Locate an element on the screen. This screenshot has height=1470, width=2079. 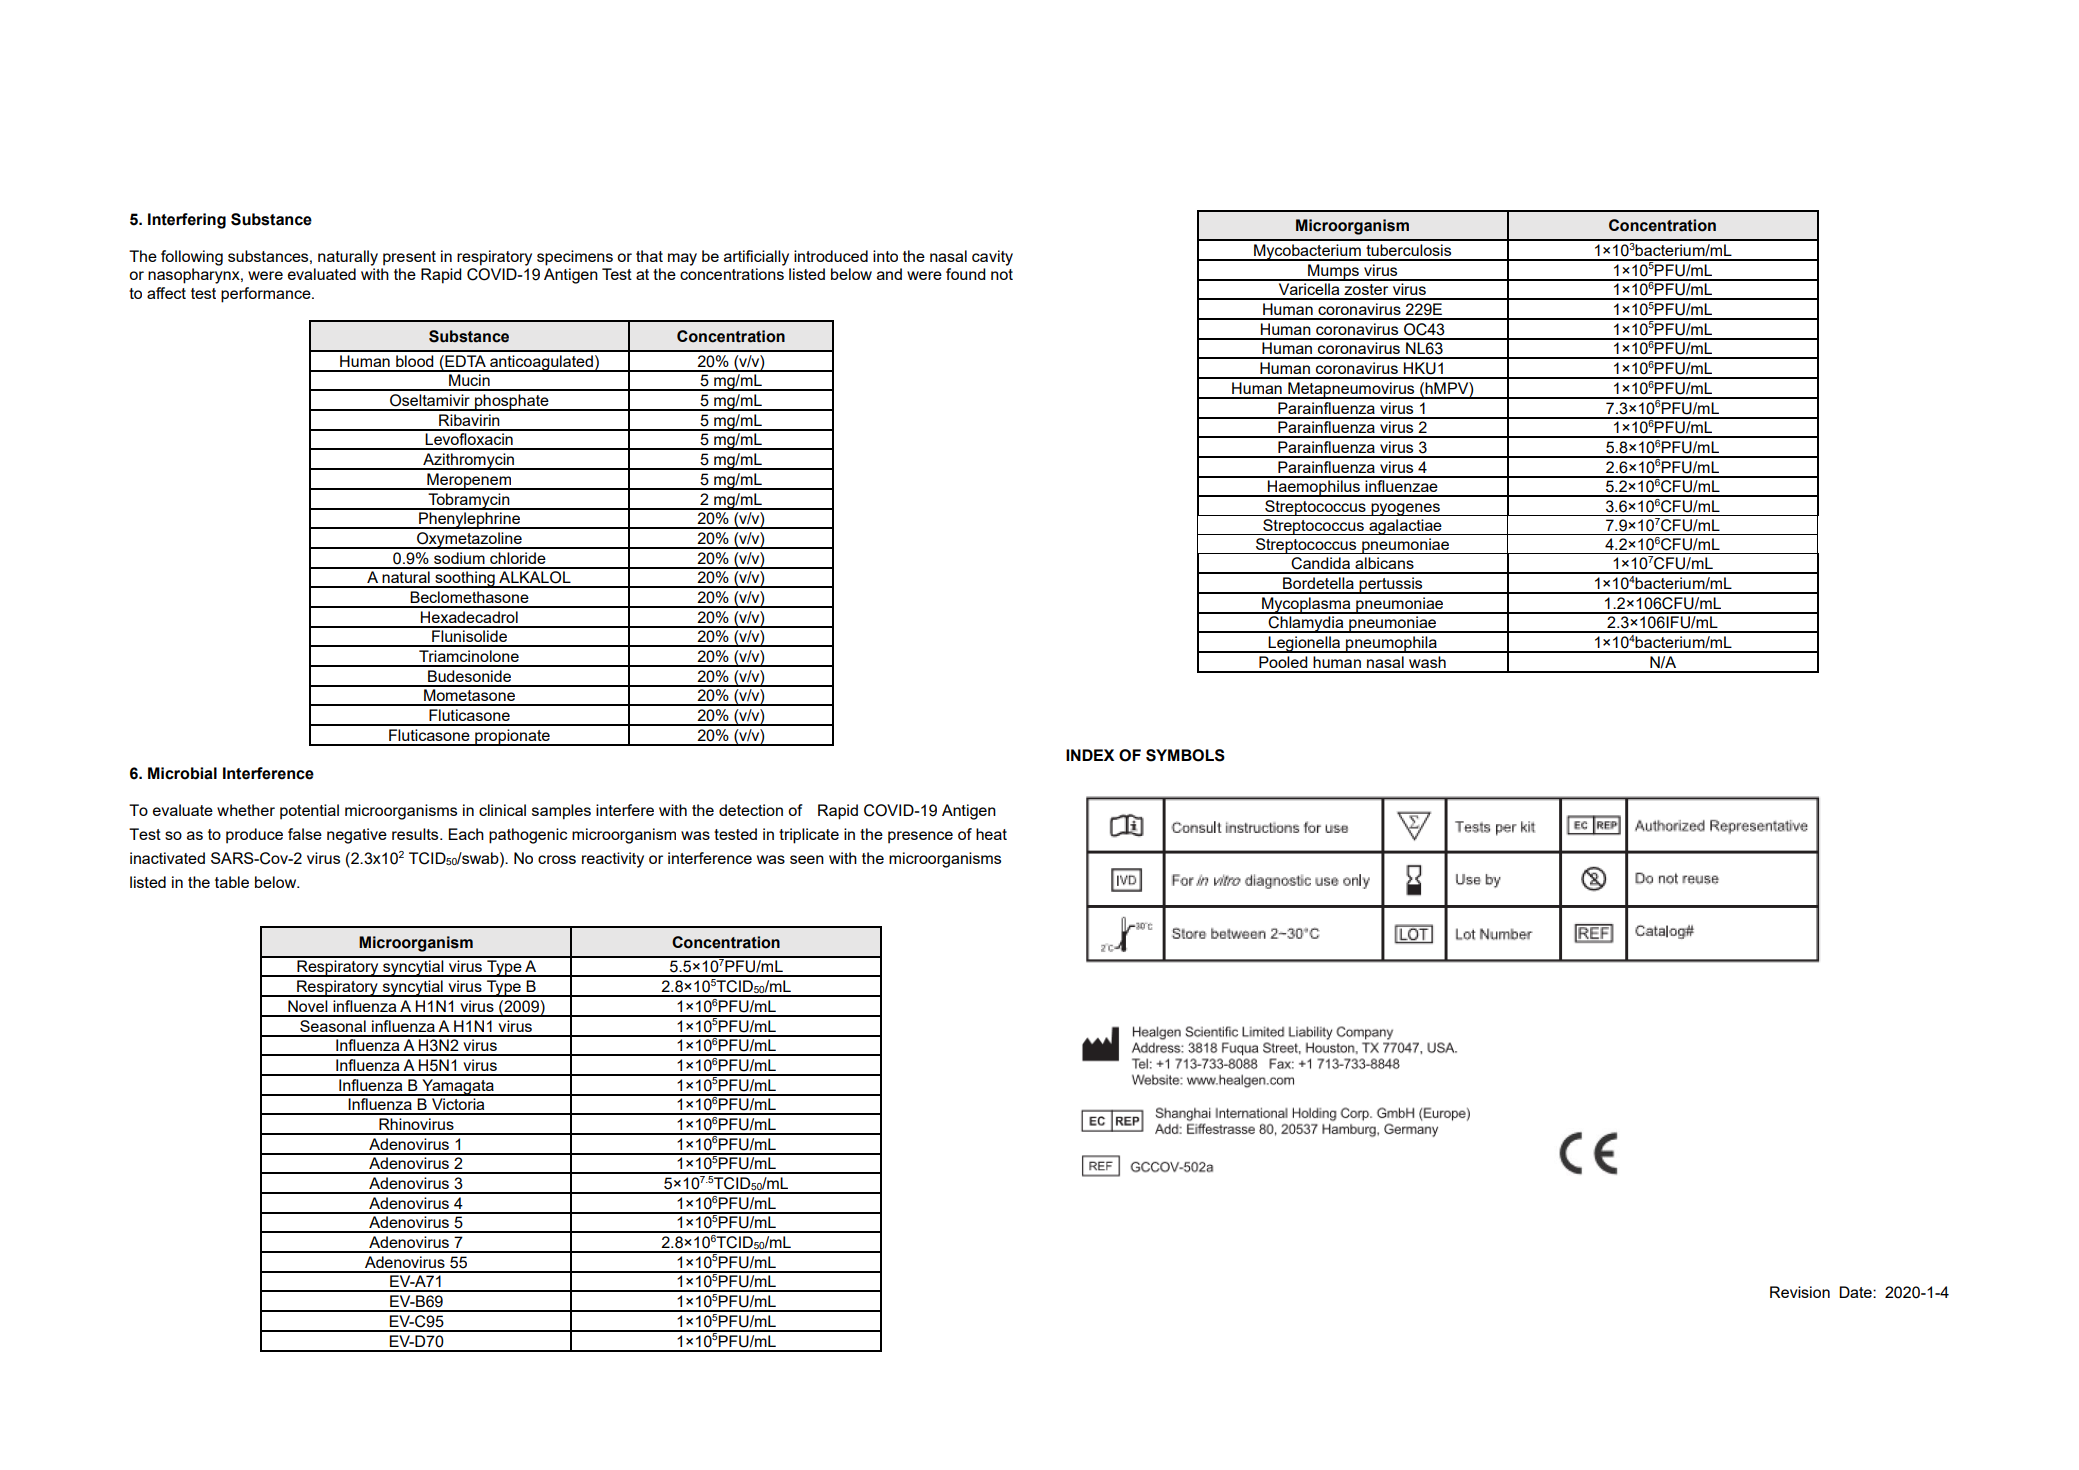
not is located at coordinates (1002, 274).
